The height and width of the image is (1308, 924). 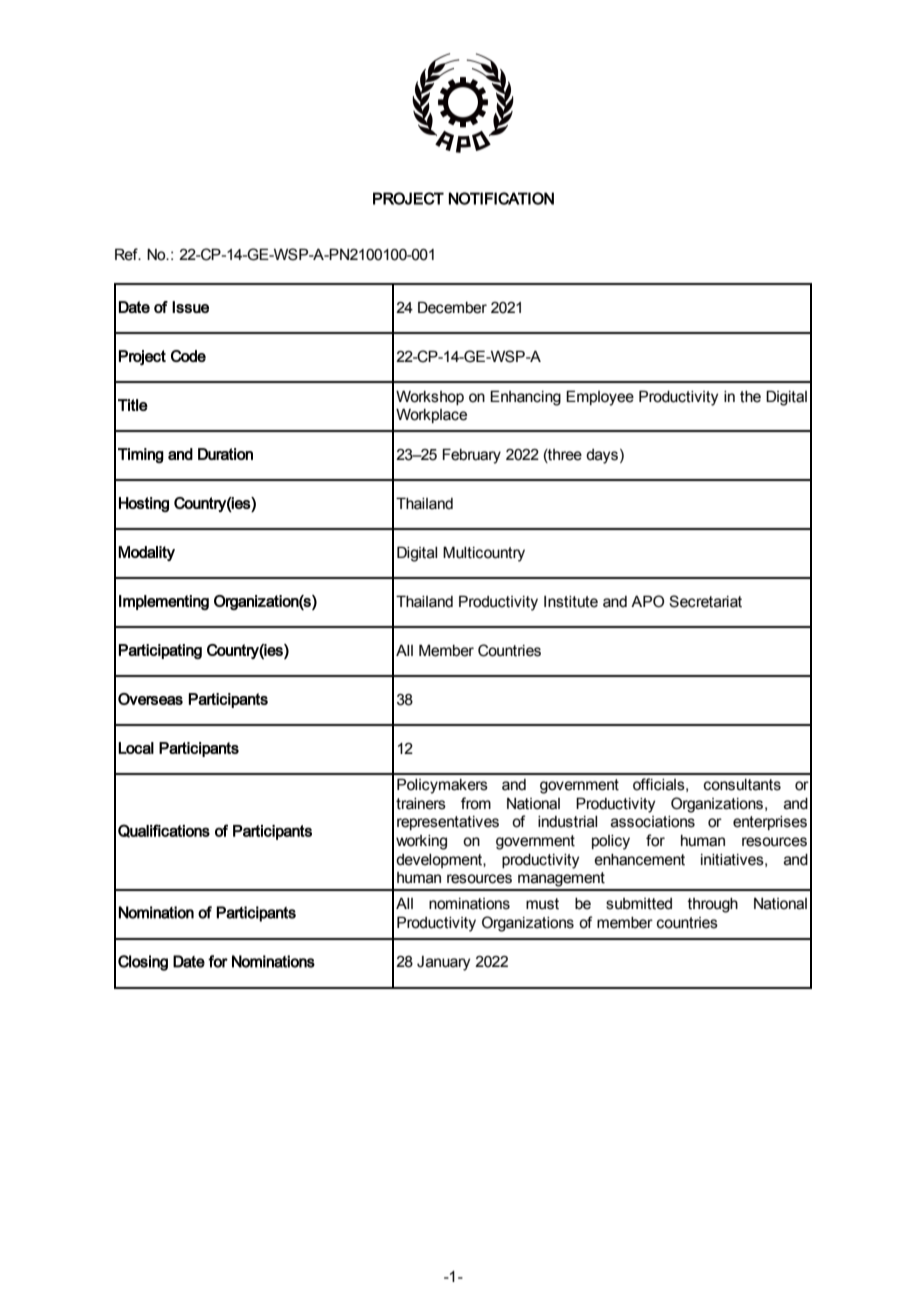 What do you see at coordinates (571, 602) in the image?
I see `Institute` at bounding box center [571, 602].
